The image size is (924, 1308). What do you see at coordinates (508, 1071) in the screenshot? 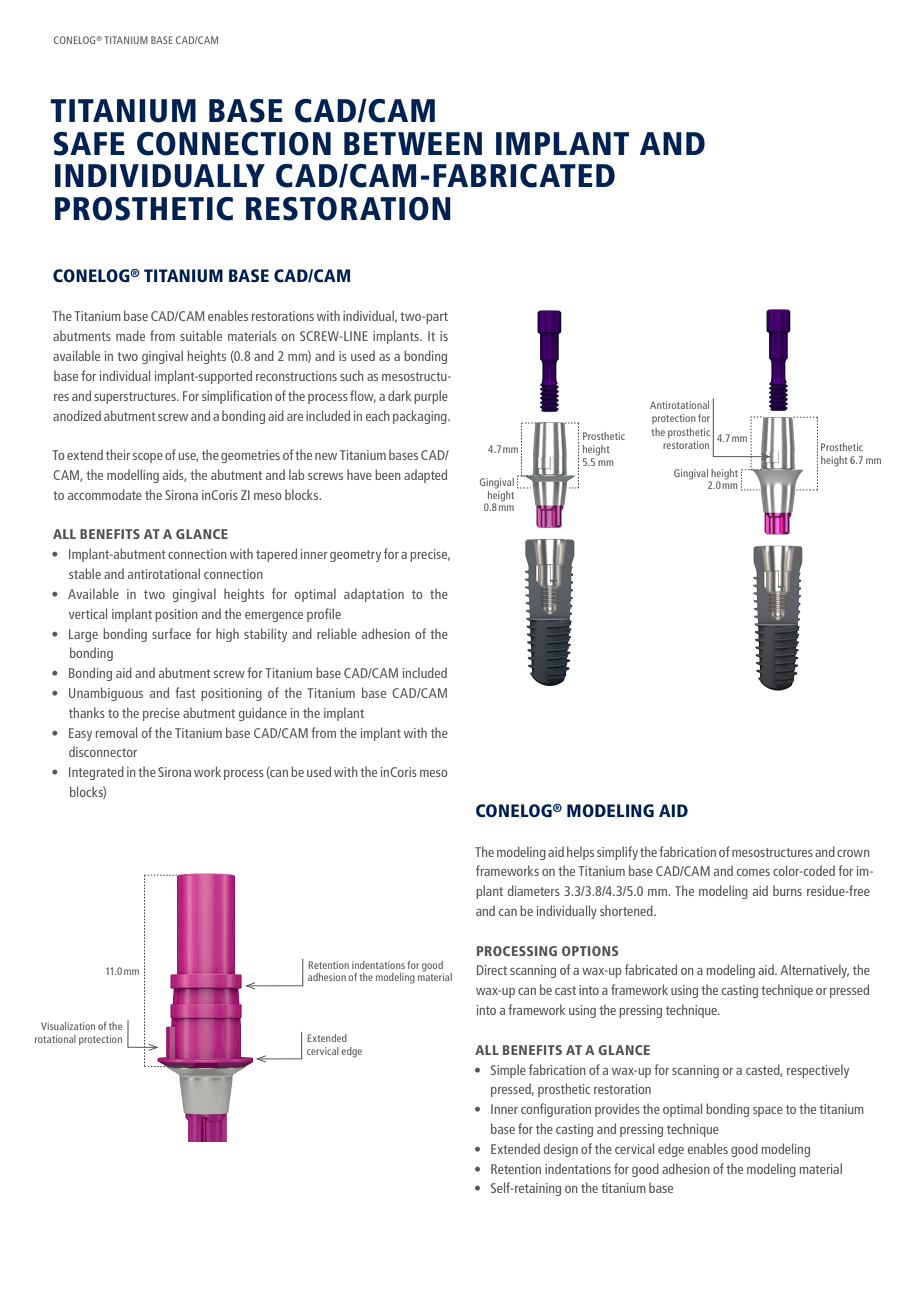
I see `Simple` at bounding box center [508, 1071].
